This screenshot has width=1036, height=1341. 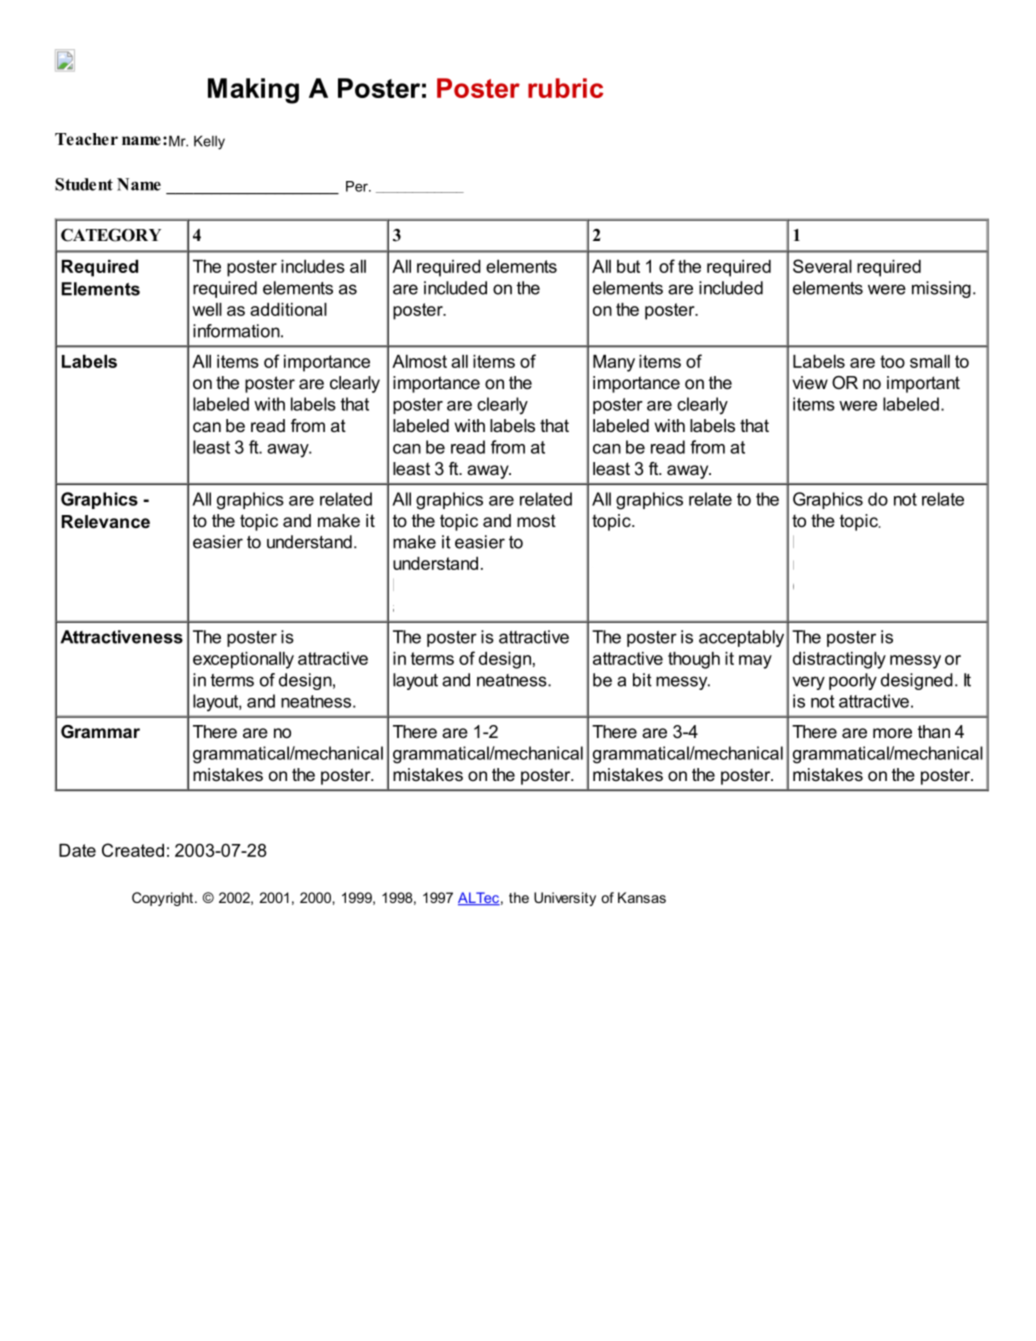 What do you see at coordinates (694, 660) in the screenshot?
I see `though` at bounding box center [694, 660].
